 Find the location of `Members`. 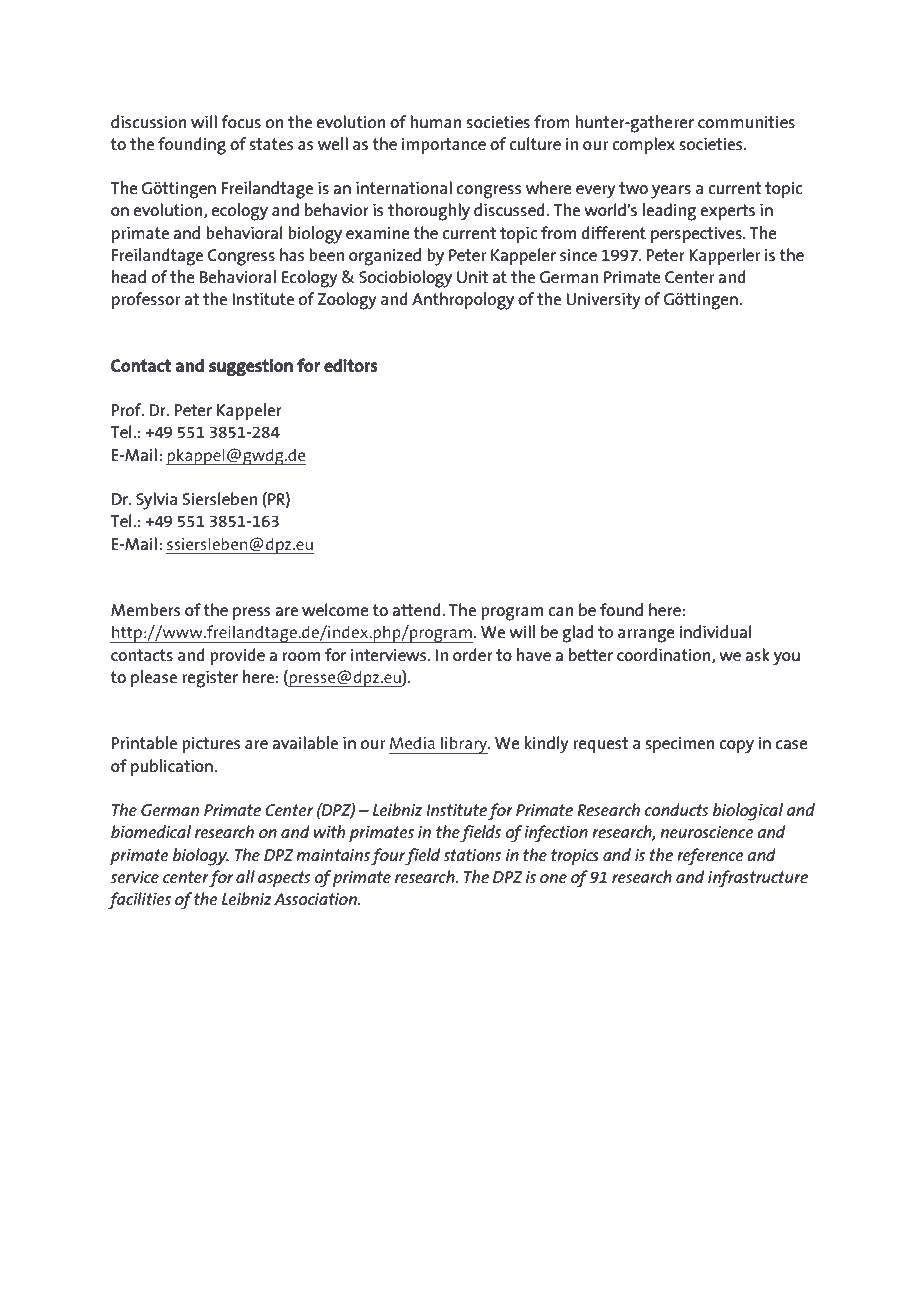

Members is located at coordinates (145, 609).
